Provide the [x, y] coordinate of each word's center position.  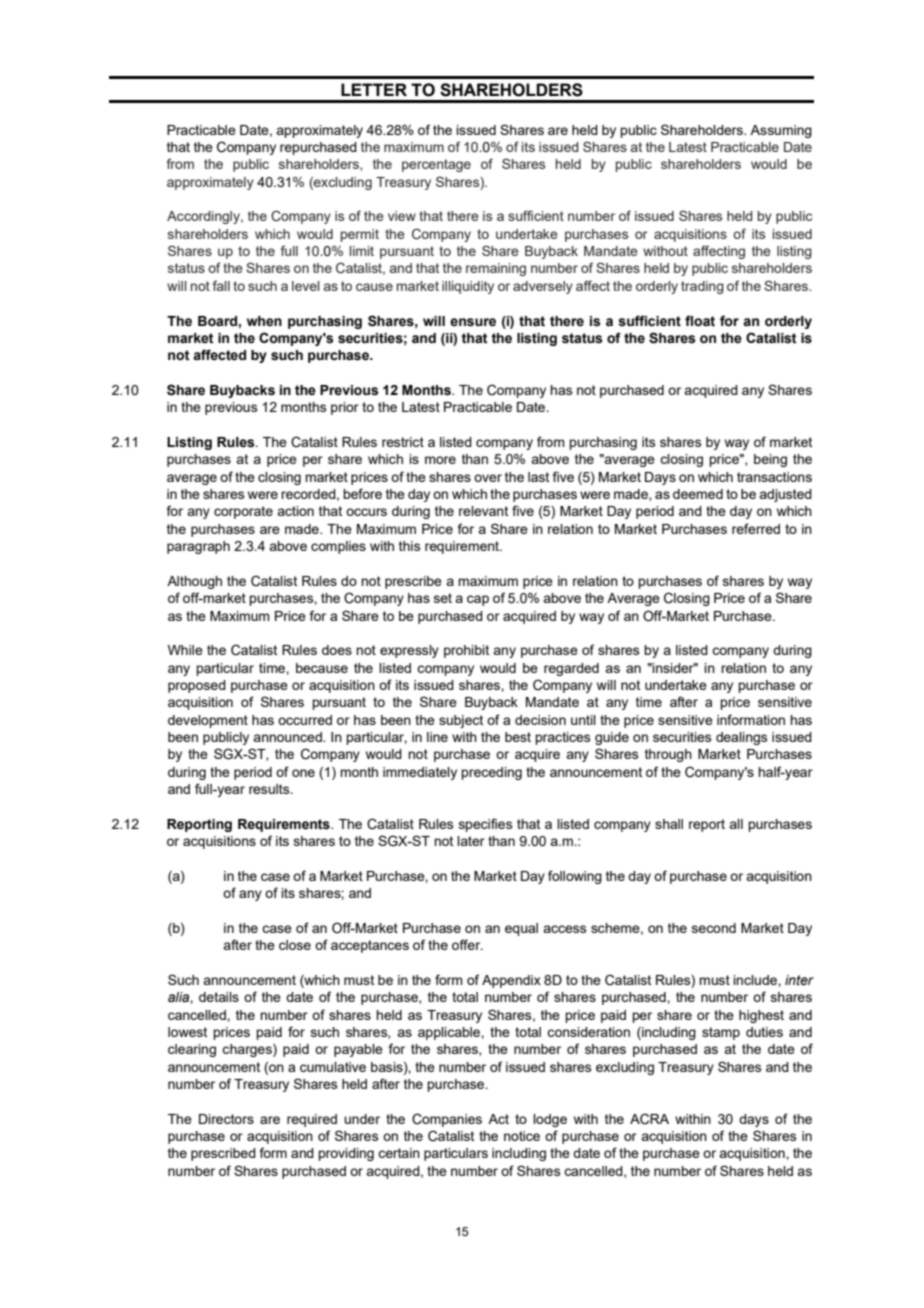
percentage [436, 165]
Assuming [781, 131]
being [770, 460]
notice [522, 1136]
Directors [226, 1119]
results [270, 789]
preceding [491, 773]
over [488, 478]
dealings [742, 738]
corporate [243, 512]
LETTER [374, 89]
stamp [721, 1033]
